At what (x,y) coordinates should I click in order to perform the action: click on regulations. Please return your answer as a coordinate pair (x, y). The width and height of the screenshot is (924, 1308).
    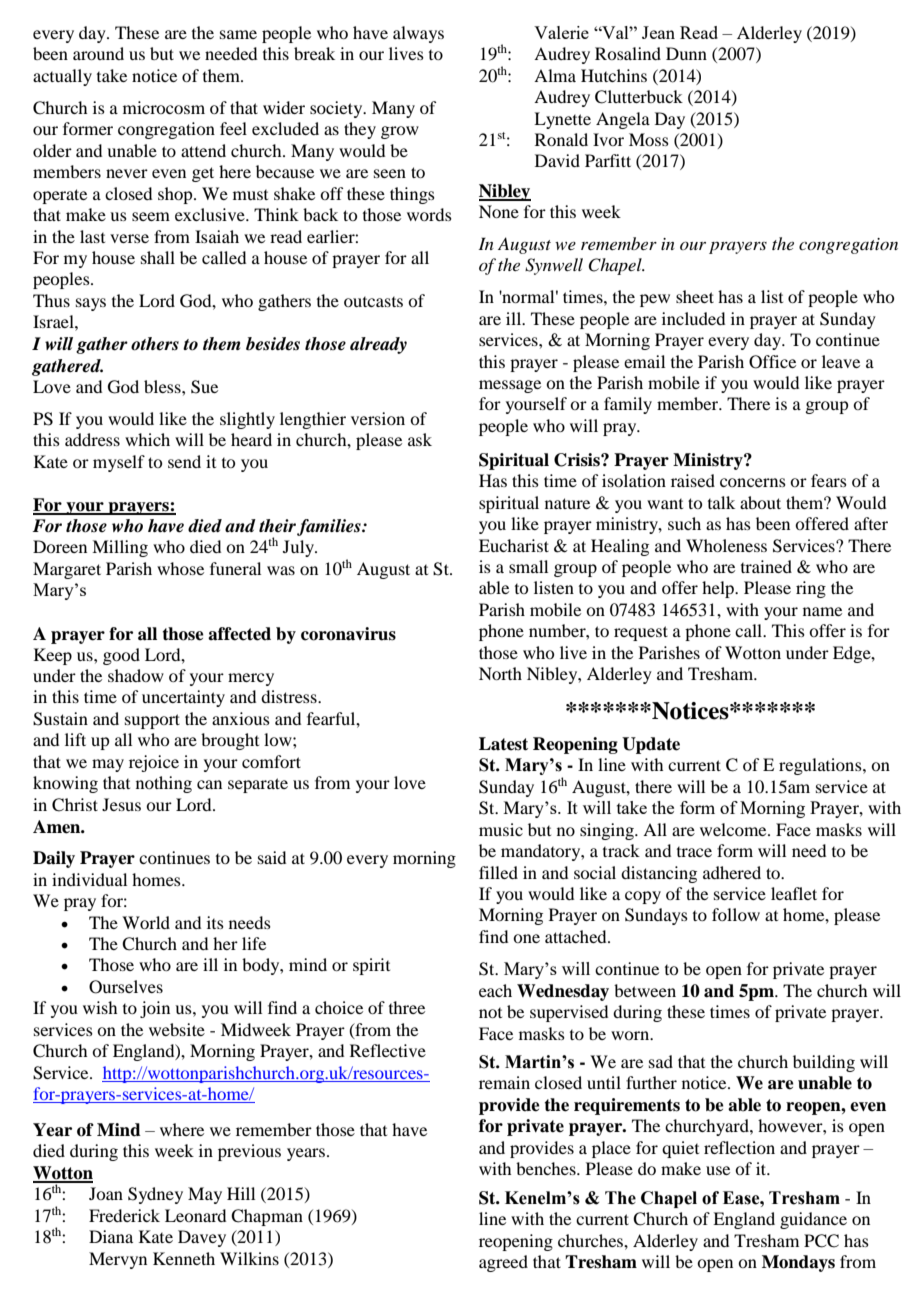
    Looking at the image, I should click on (821, 766).
